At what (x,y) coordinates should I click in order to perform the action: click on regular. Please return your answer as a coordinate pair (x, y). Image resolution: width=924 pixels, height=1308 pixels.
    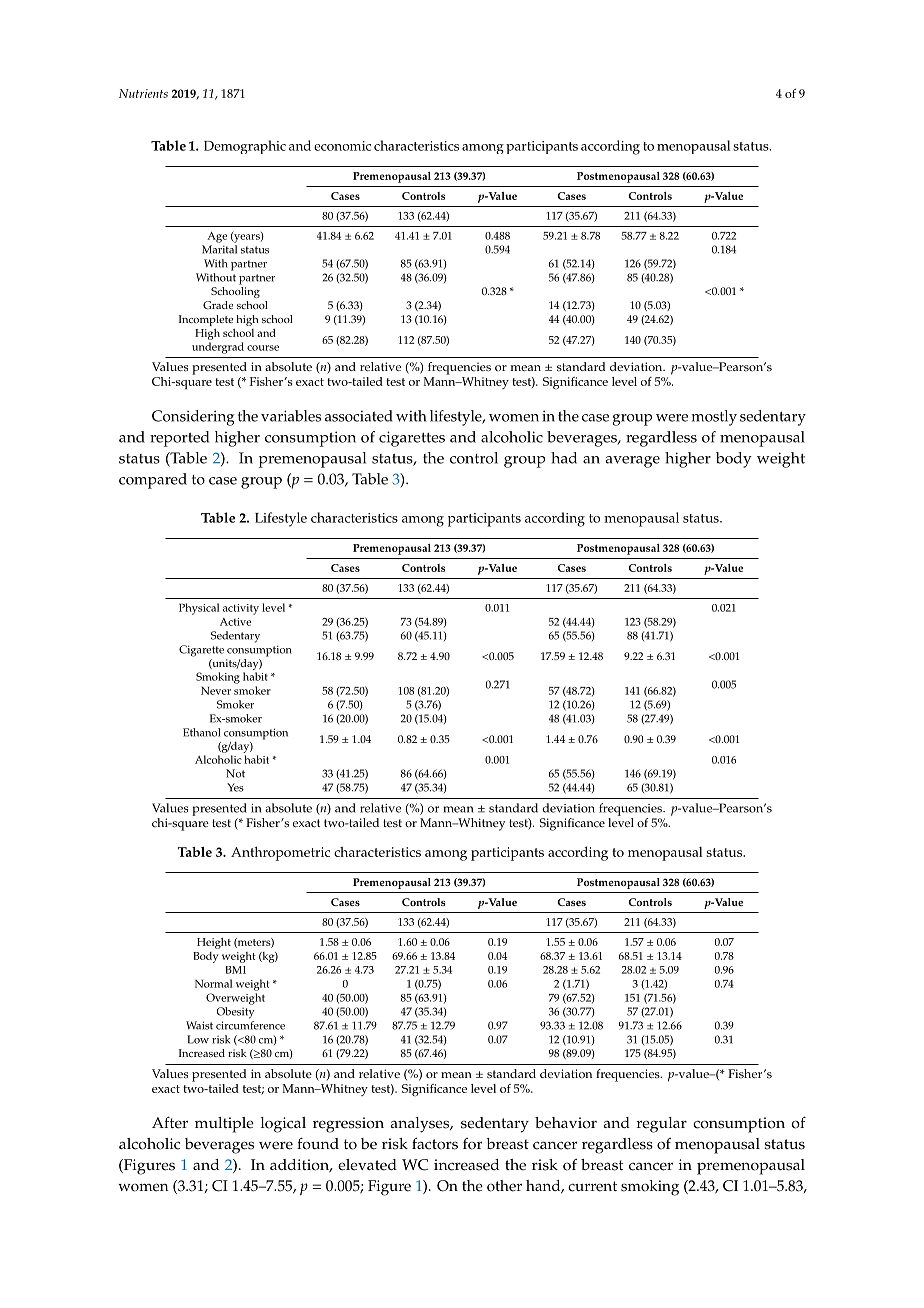
    Looking at the image, I should click on (662, 1125).
